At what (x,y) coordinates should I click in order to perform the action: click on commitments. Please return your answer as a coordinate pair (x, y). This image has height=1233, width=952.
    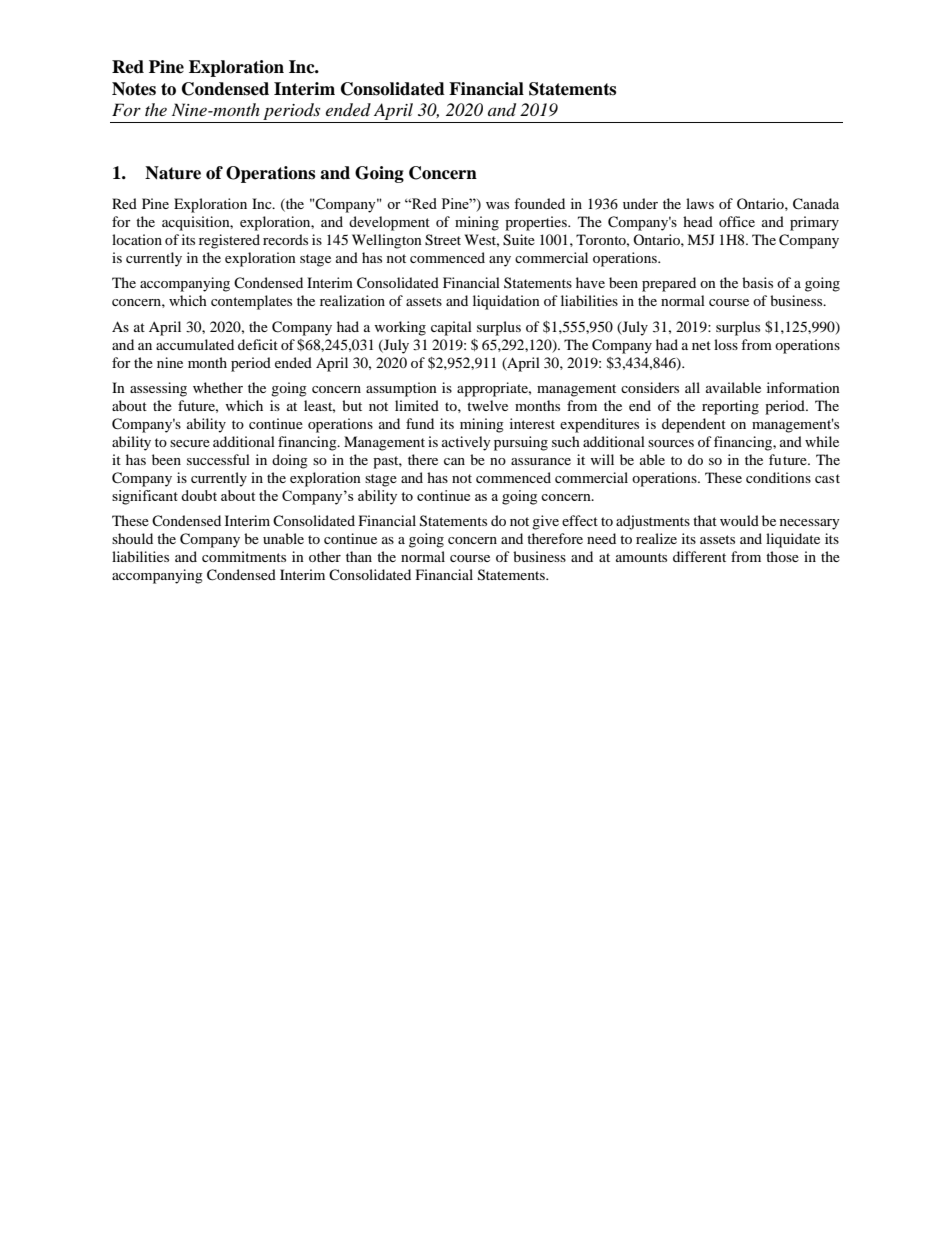
    Looking at the image, I should click on (244, 556).
